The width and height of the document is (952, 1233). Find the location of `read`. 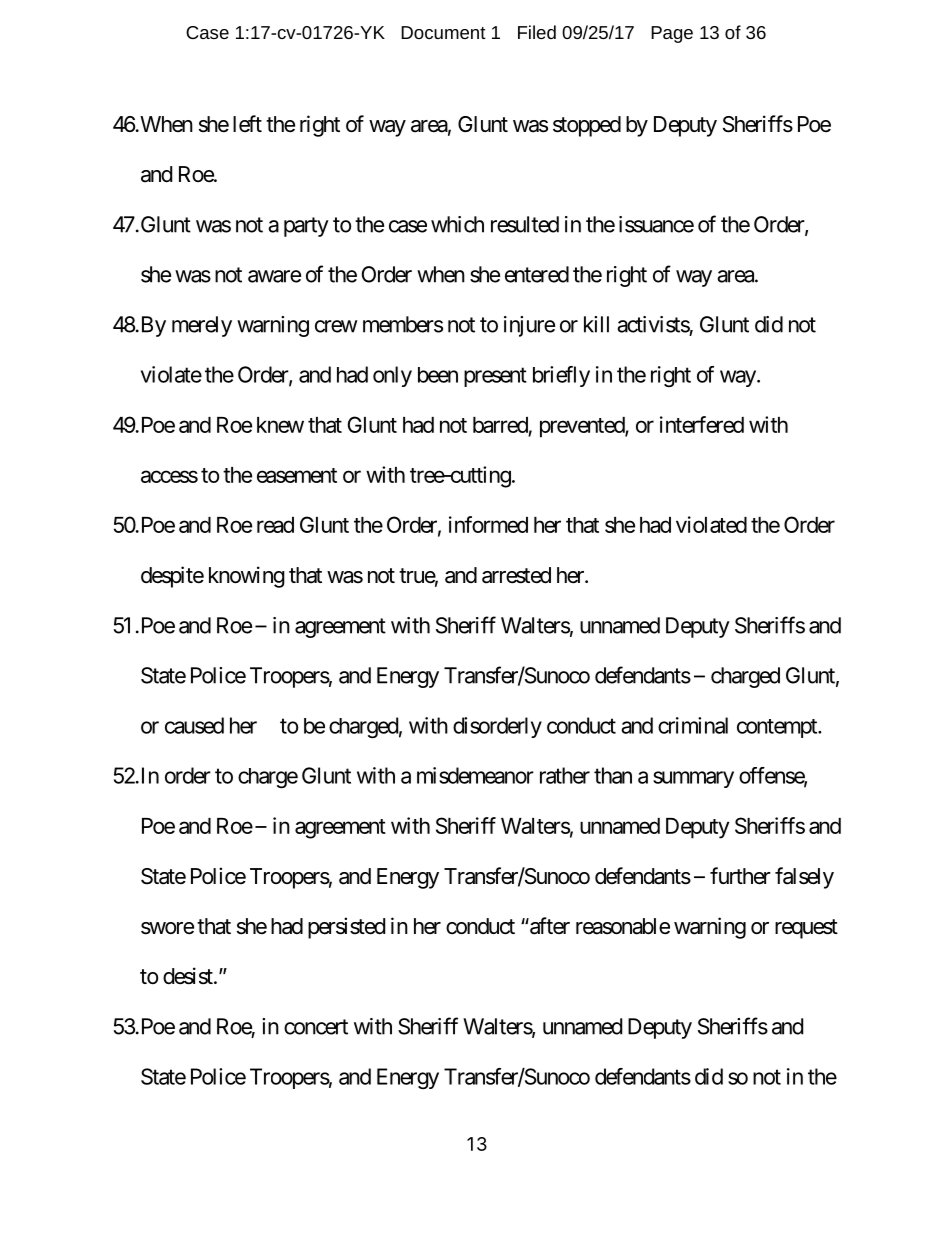

read is located at coordinates (275, 525).
